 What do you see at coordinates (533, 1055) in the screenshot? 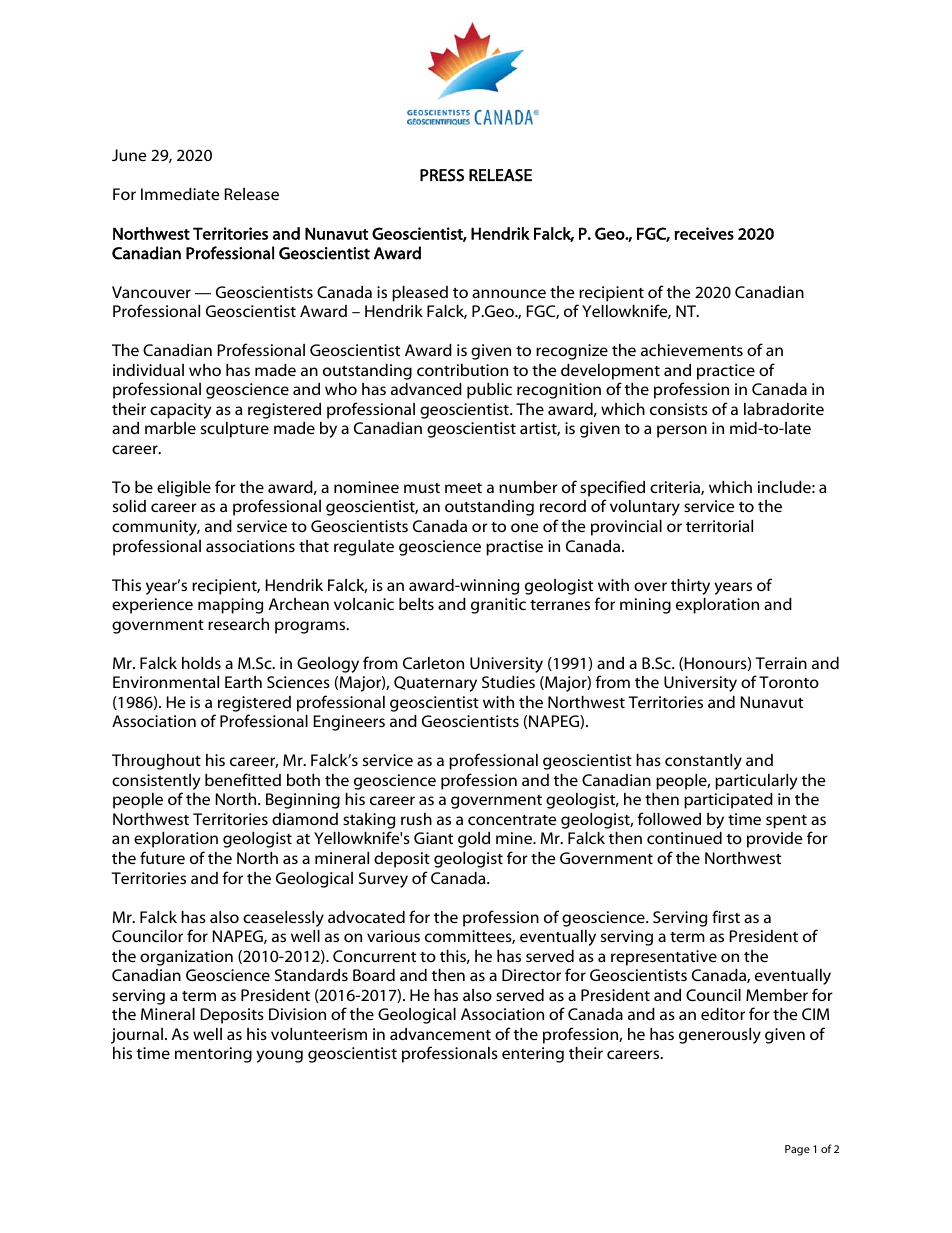
I see `entering` at bounding box center [533, 1055].
